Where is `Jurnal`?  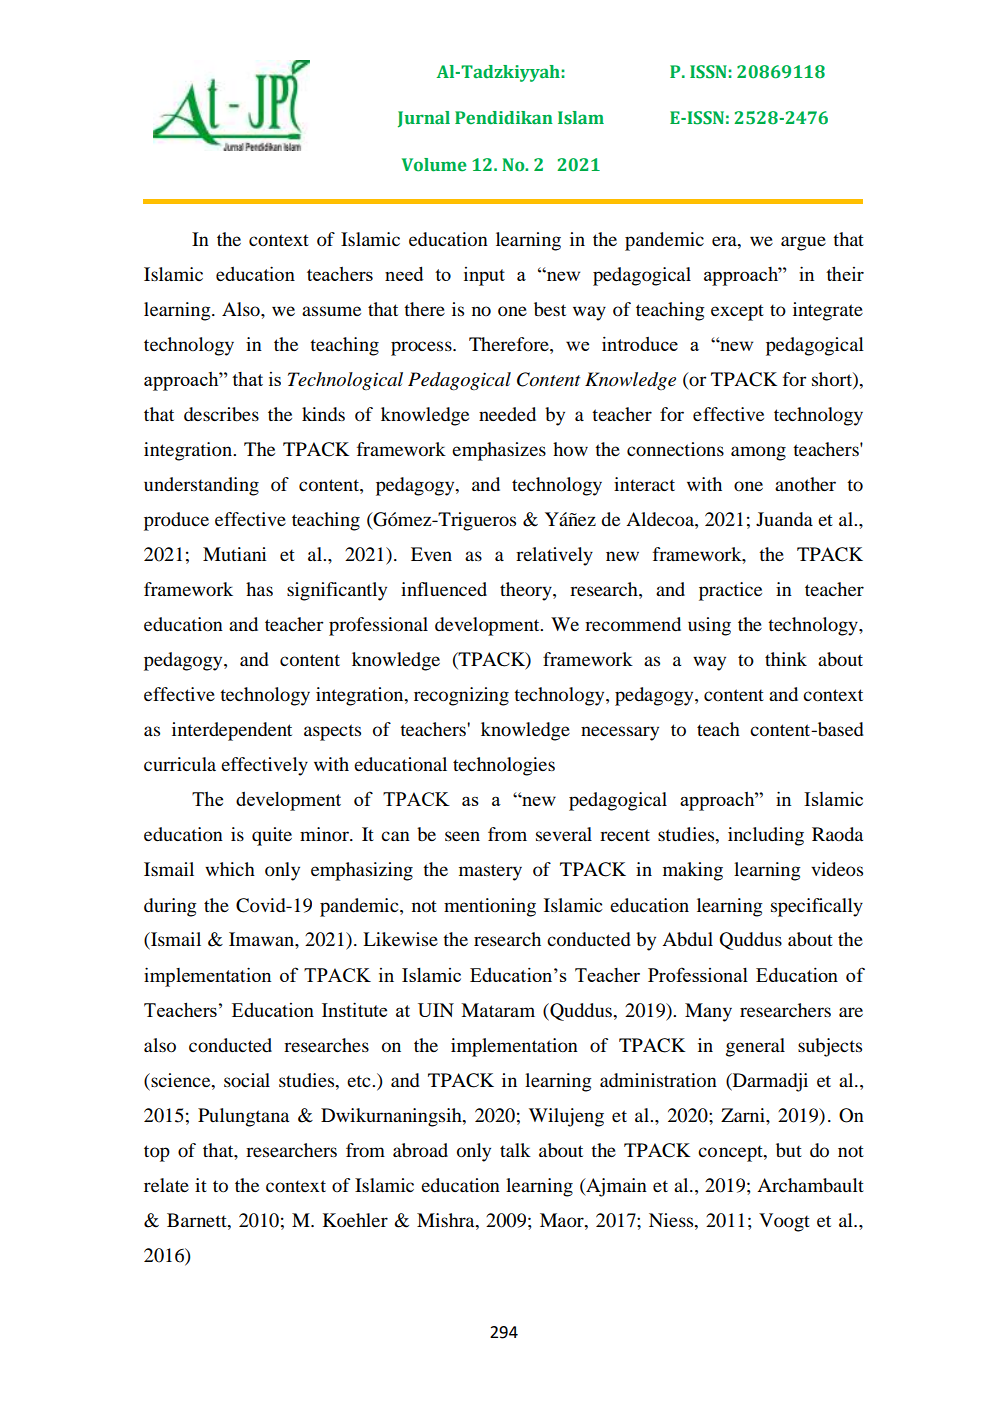
Jurnal is located at coordinates (424, 119).
